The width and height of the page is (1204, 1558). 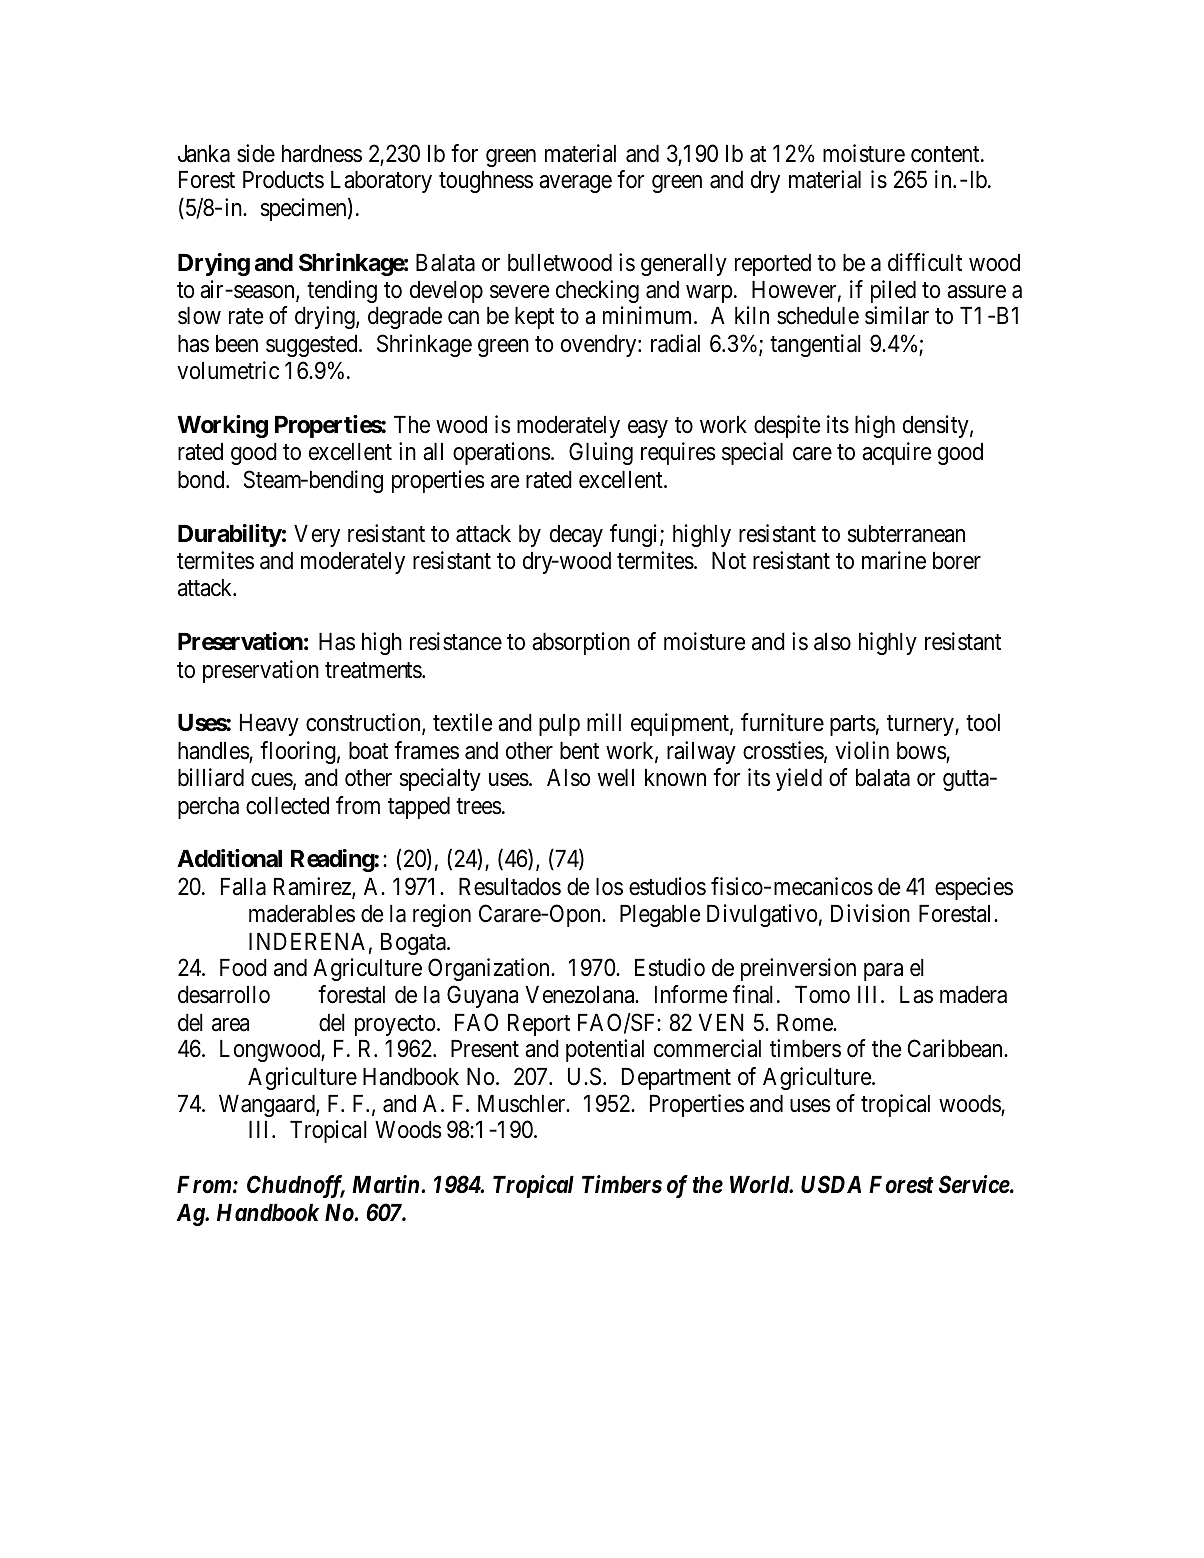 What do you see at coordinates (925, 262) in the page?
I see `difficult` at bounding box center [925, 262].
